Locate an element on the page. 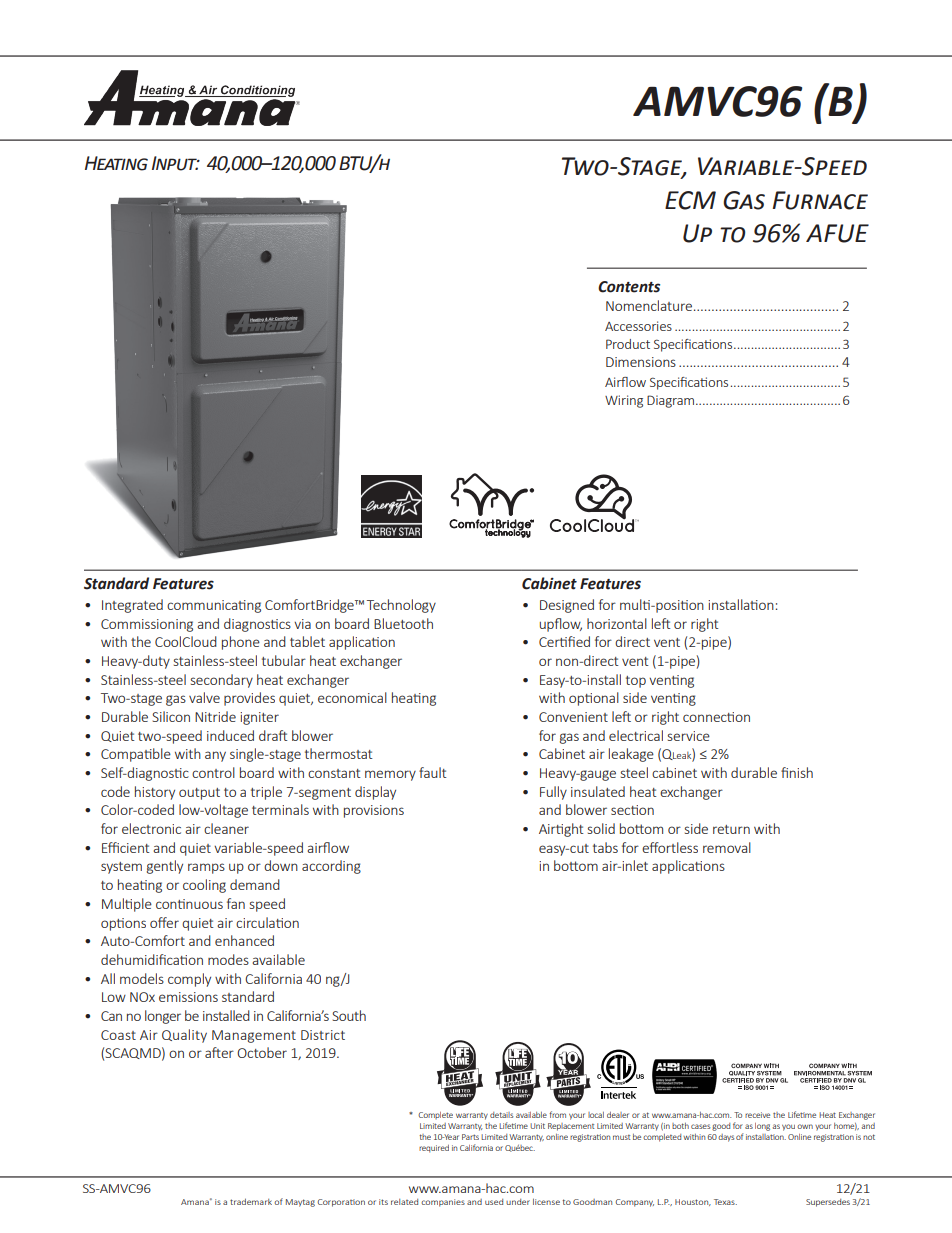  used is located at coordinates (494, 1202).
